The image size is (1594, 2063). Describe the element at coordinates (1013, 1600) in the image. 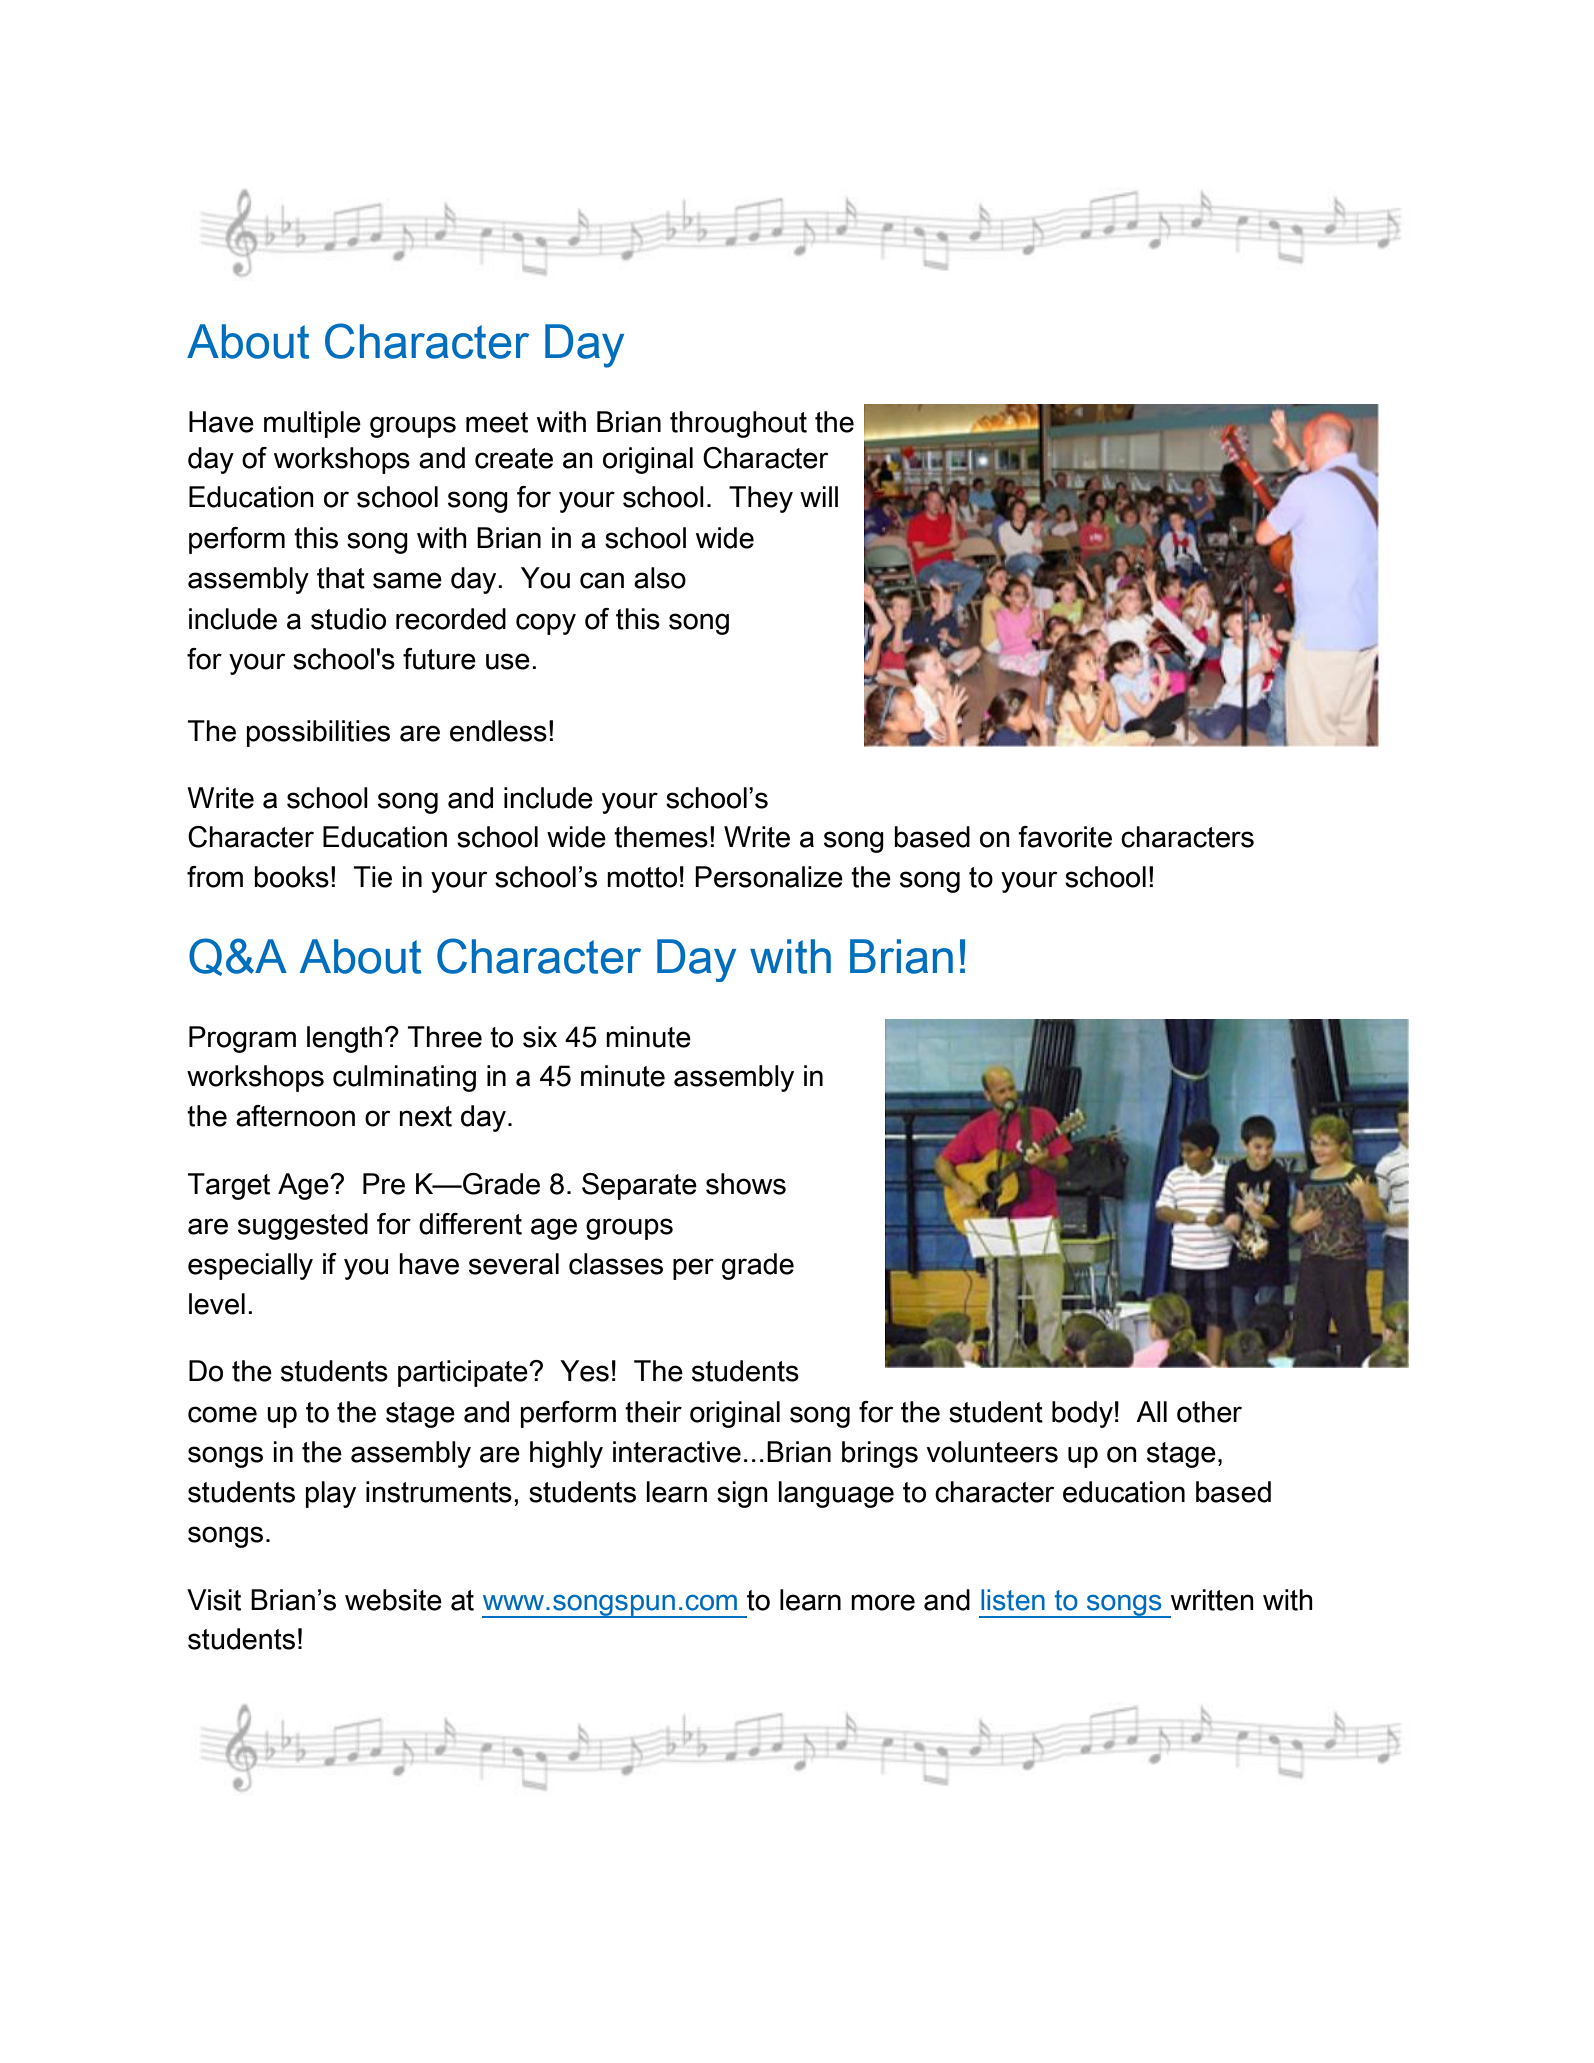

I see `listen` at that location.
